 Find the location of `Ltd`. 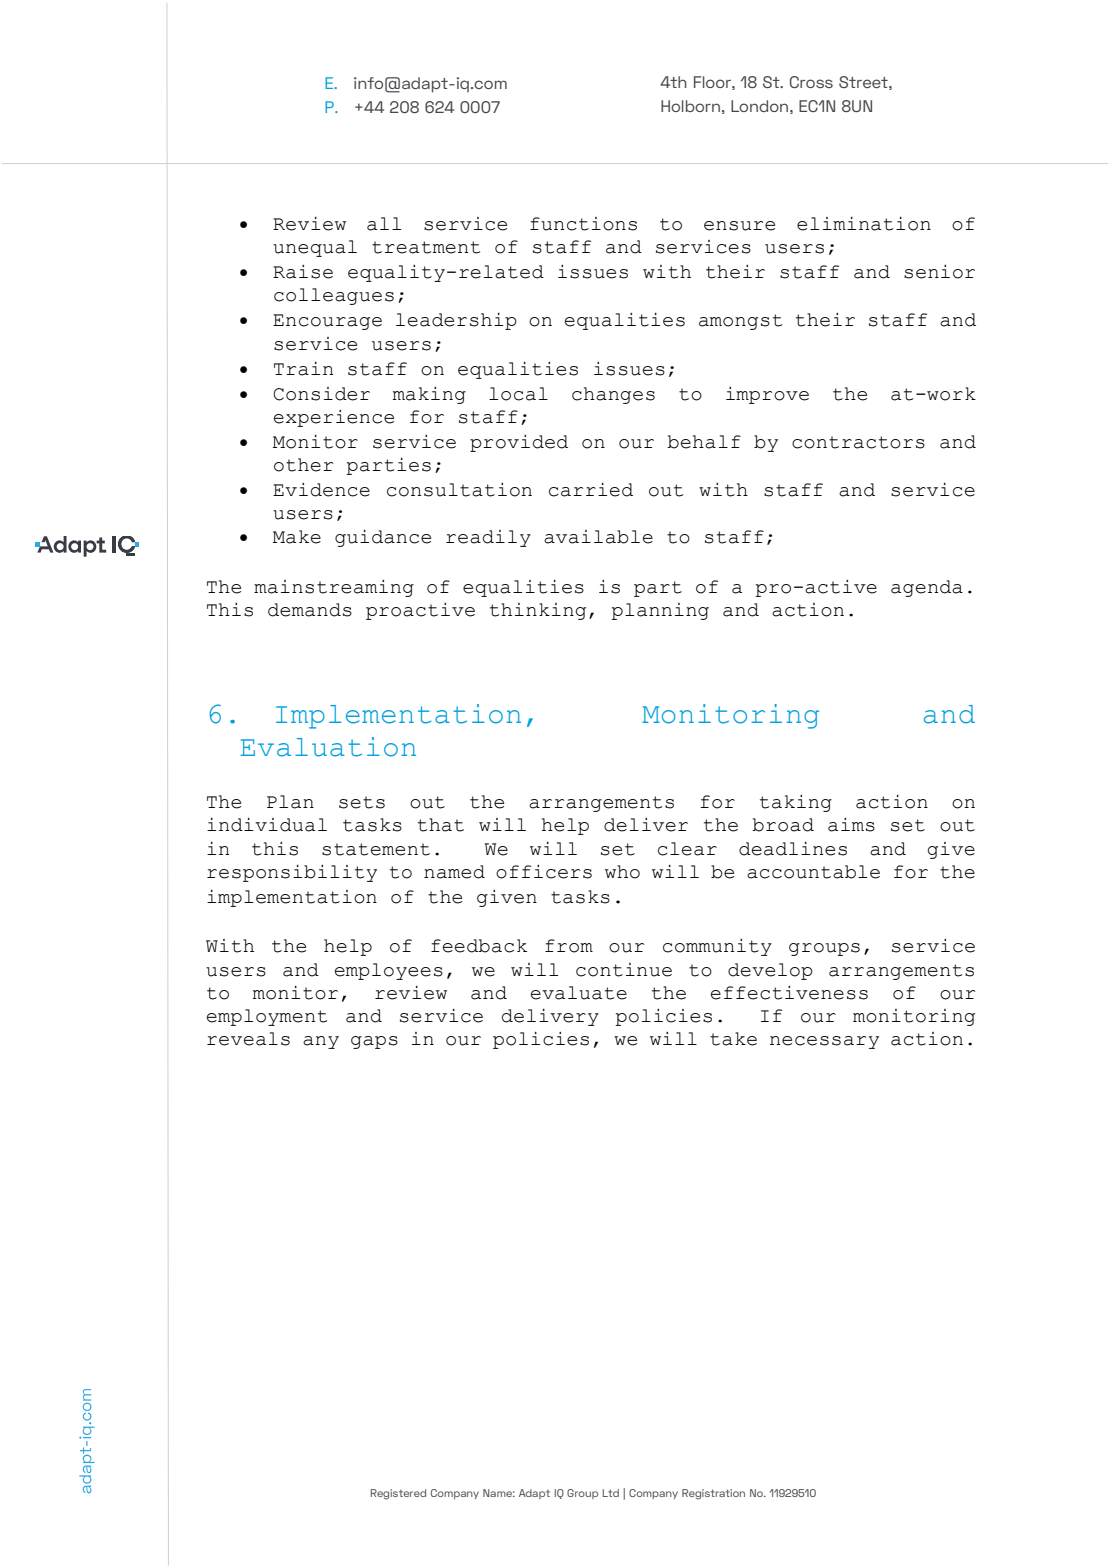

Ltd is located at coordinates (611, 1493).
